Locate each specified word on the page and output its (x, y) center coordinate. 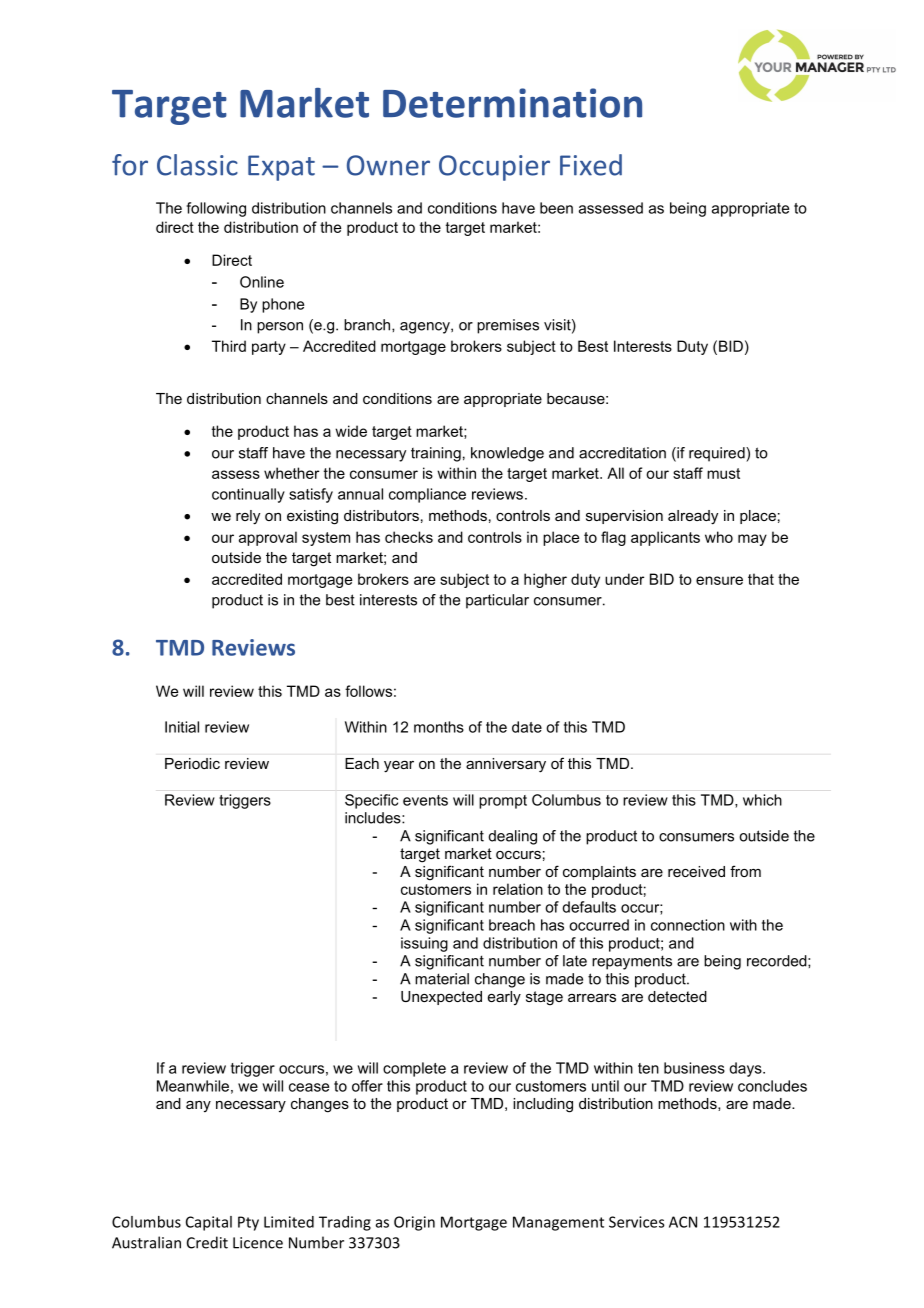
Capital (209, 1223)
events (425, 800)
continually (248, 495)
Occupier (494, 168)
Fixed (591, 165)
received (696, 871)
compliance (427, 495)
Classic (197, 165)
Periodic (192, 763)
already (693, 517)
